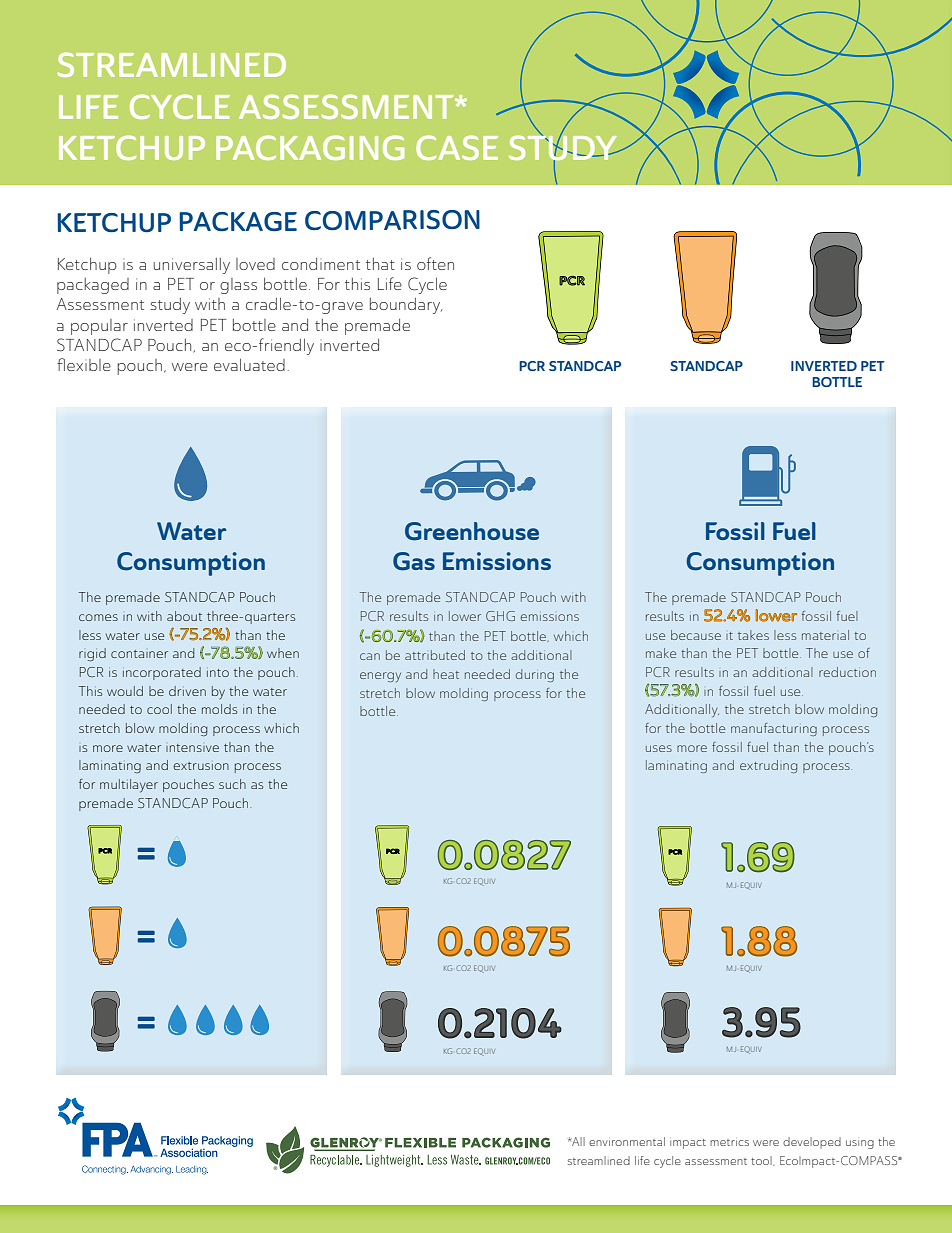 This screenshot has height=1233, width=952. Describe the element at coordinates (659, 748) in the screenshot. I see `uses` at that location.
